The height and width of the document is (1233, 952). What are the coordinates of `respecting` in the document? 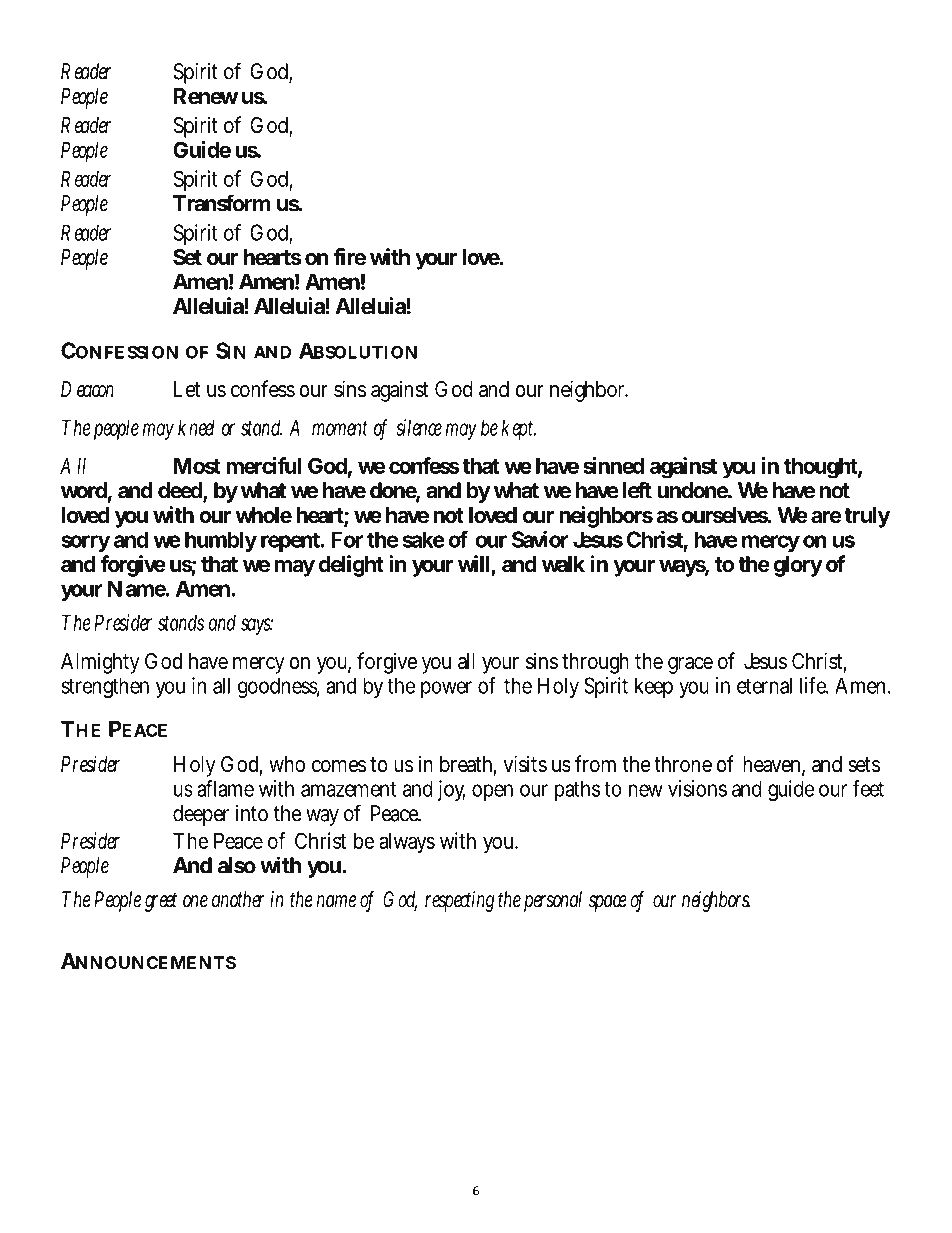 It's located at (459, 901).
